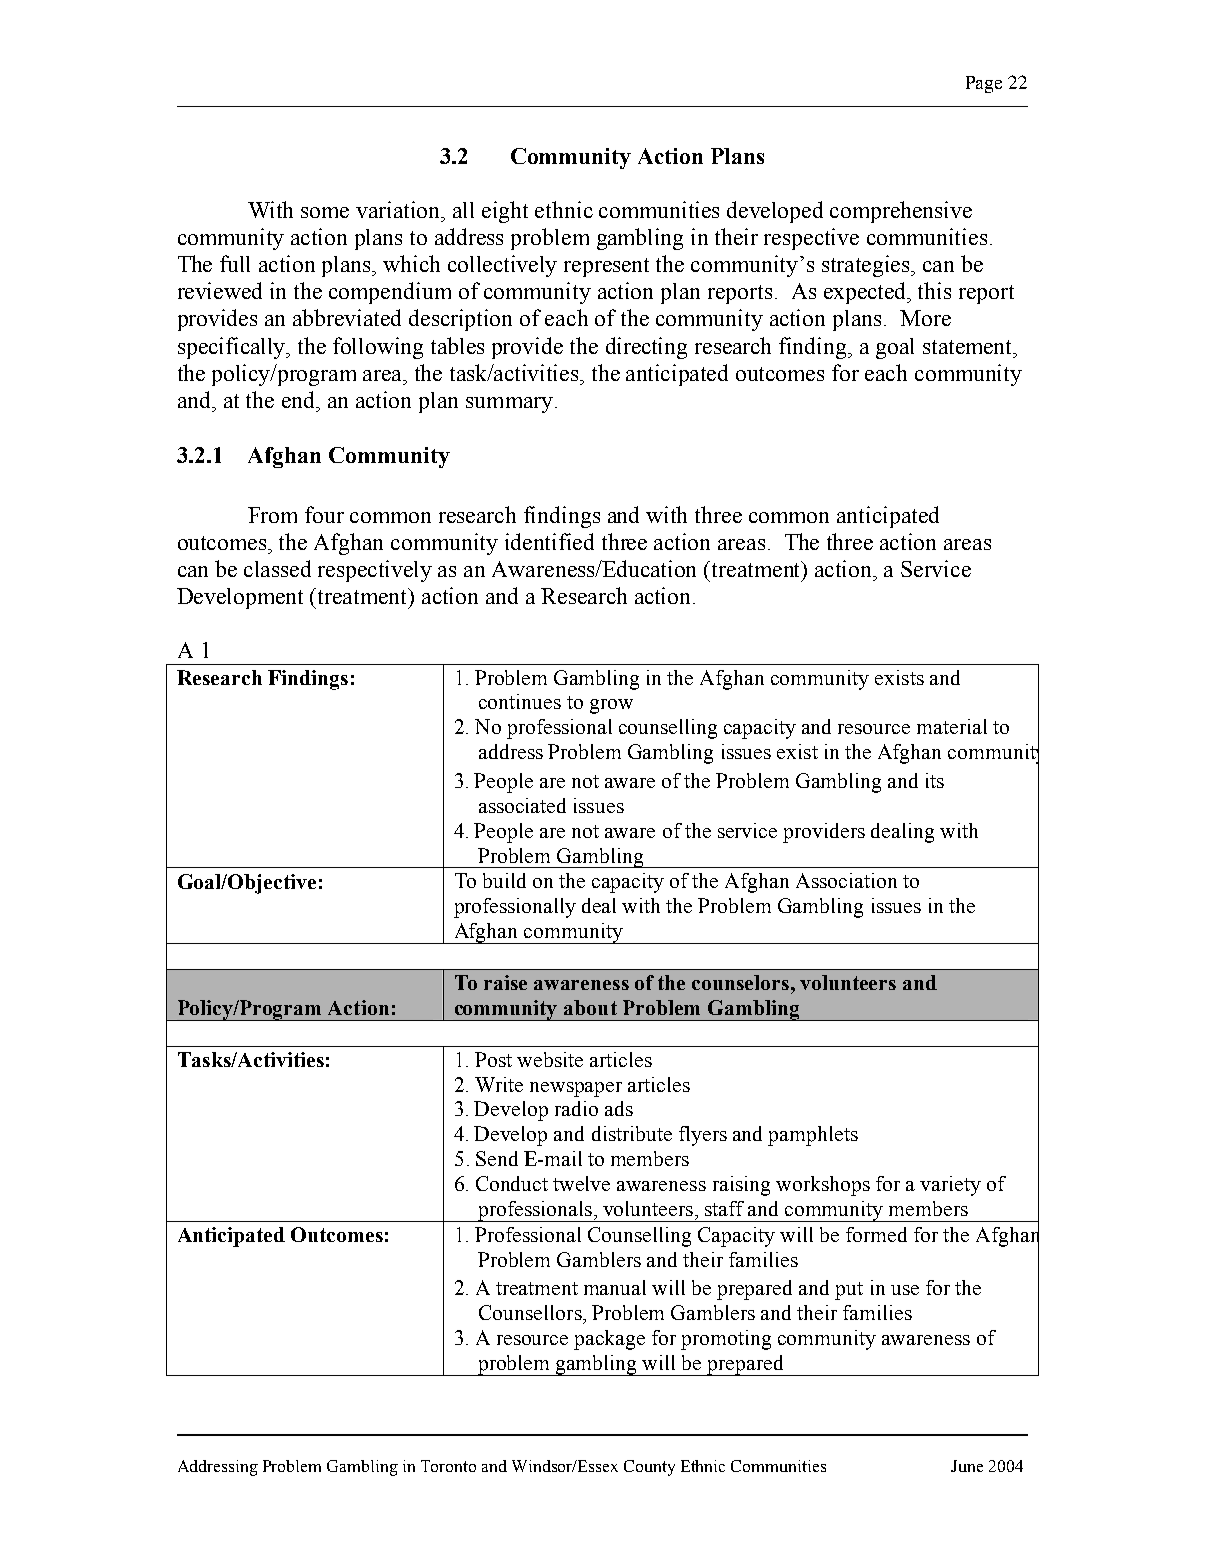 This screenshot has width=1205, height=1559. What do you see at coordinates (325, 212) in the screenshot?
I see `some` at bounding box center [325, 212].
